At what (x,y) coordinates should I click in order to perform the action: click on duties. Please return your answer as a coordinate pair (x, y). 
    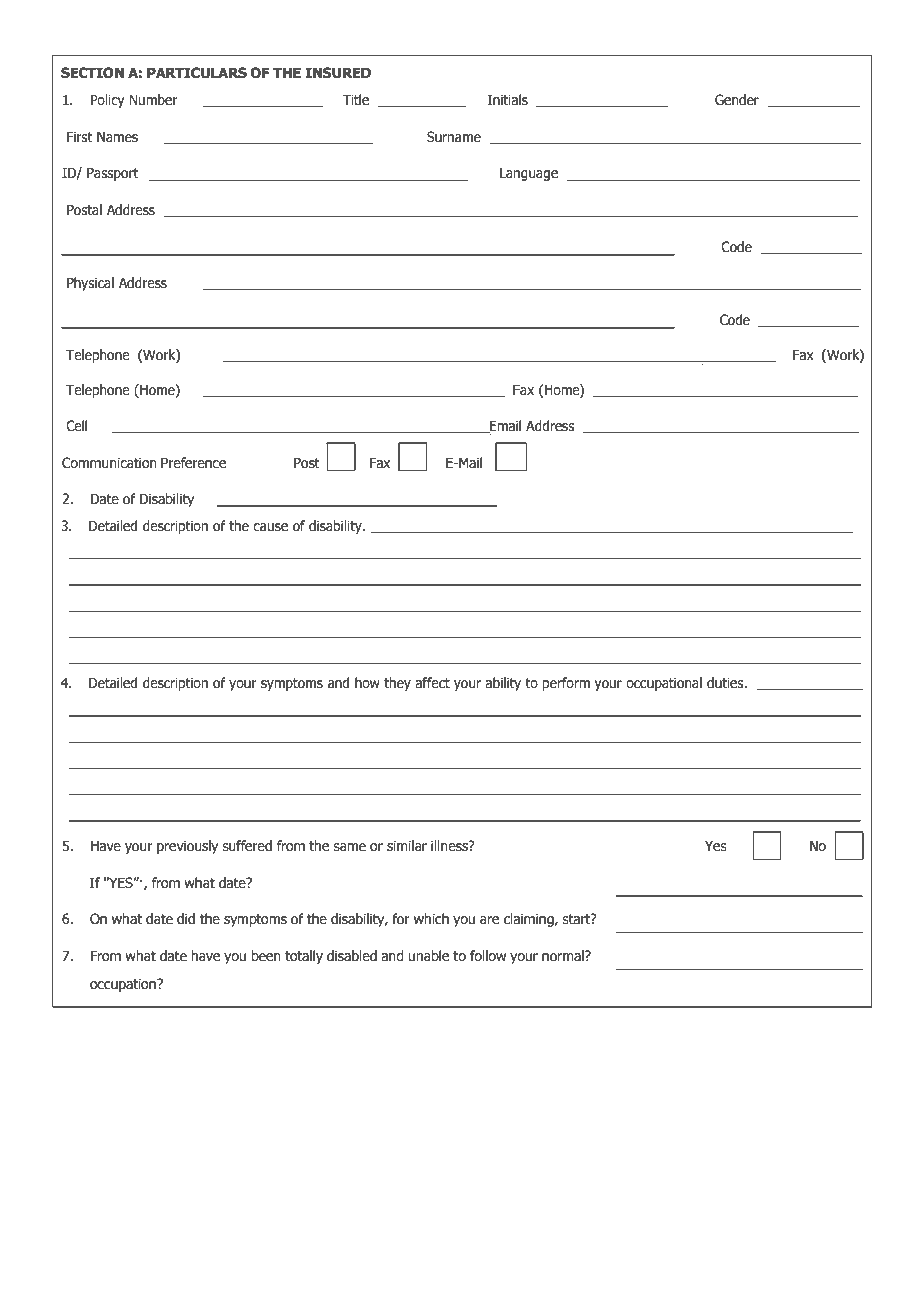
    Looking at the image, I should click on (726, 683).
